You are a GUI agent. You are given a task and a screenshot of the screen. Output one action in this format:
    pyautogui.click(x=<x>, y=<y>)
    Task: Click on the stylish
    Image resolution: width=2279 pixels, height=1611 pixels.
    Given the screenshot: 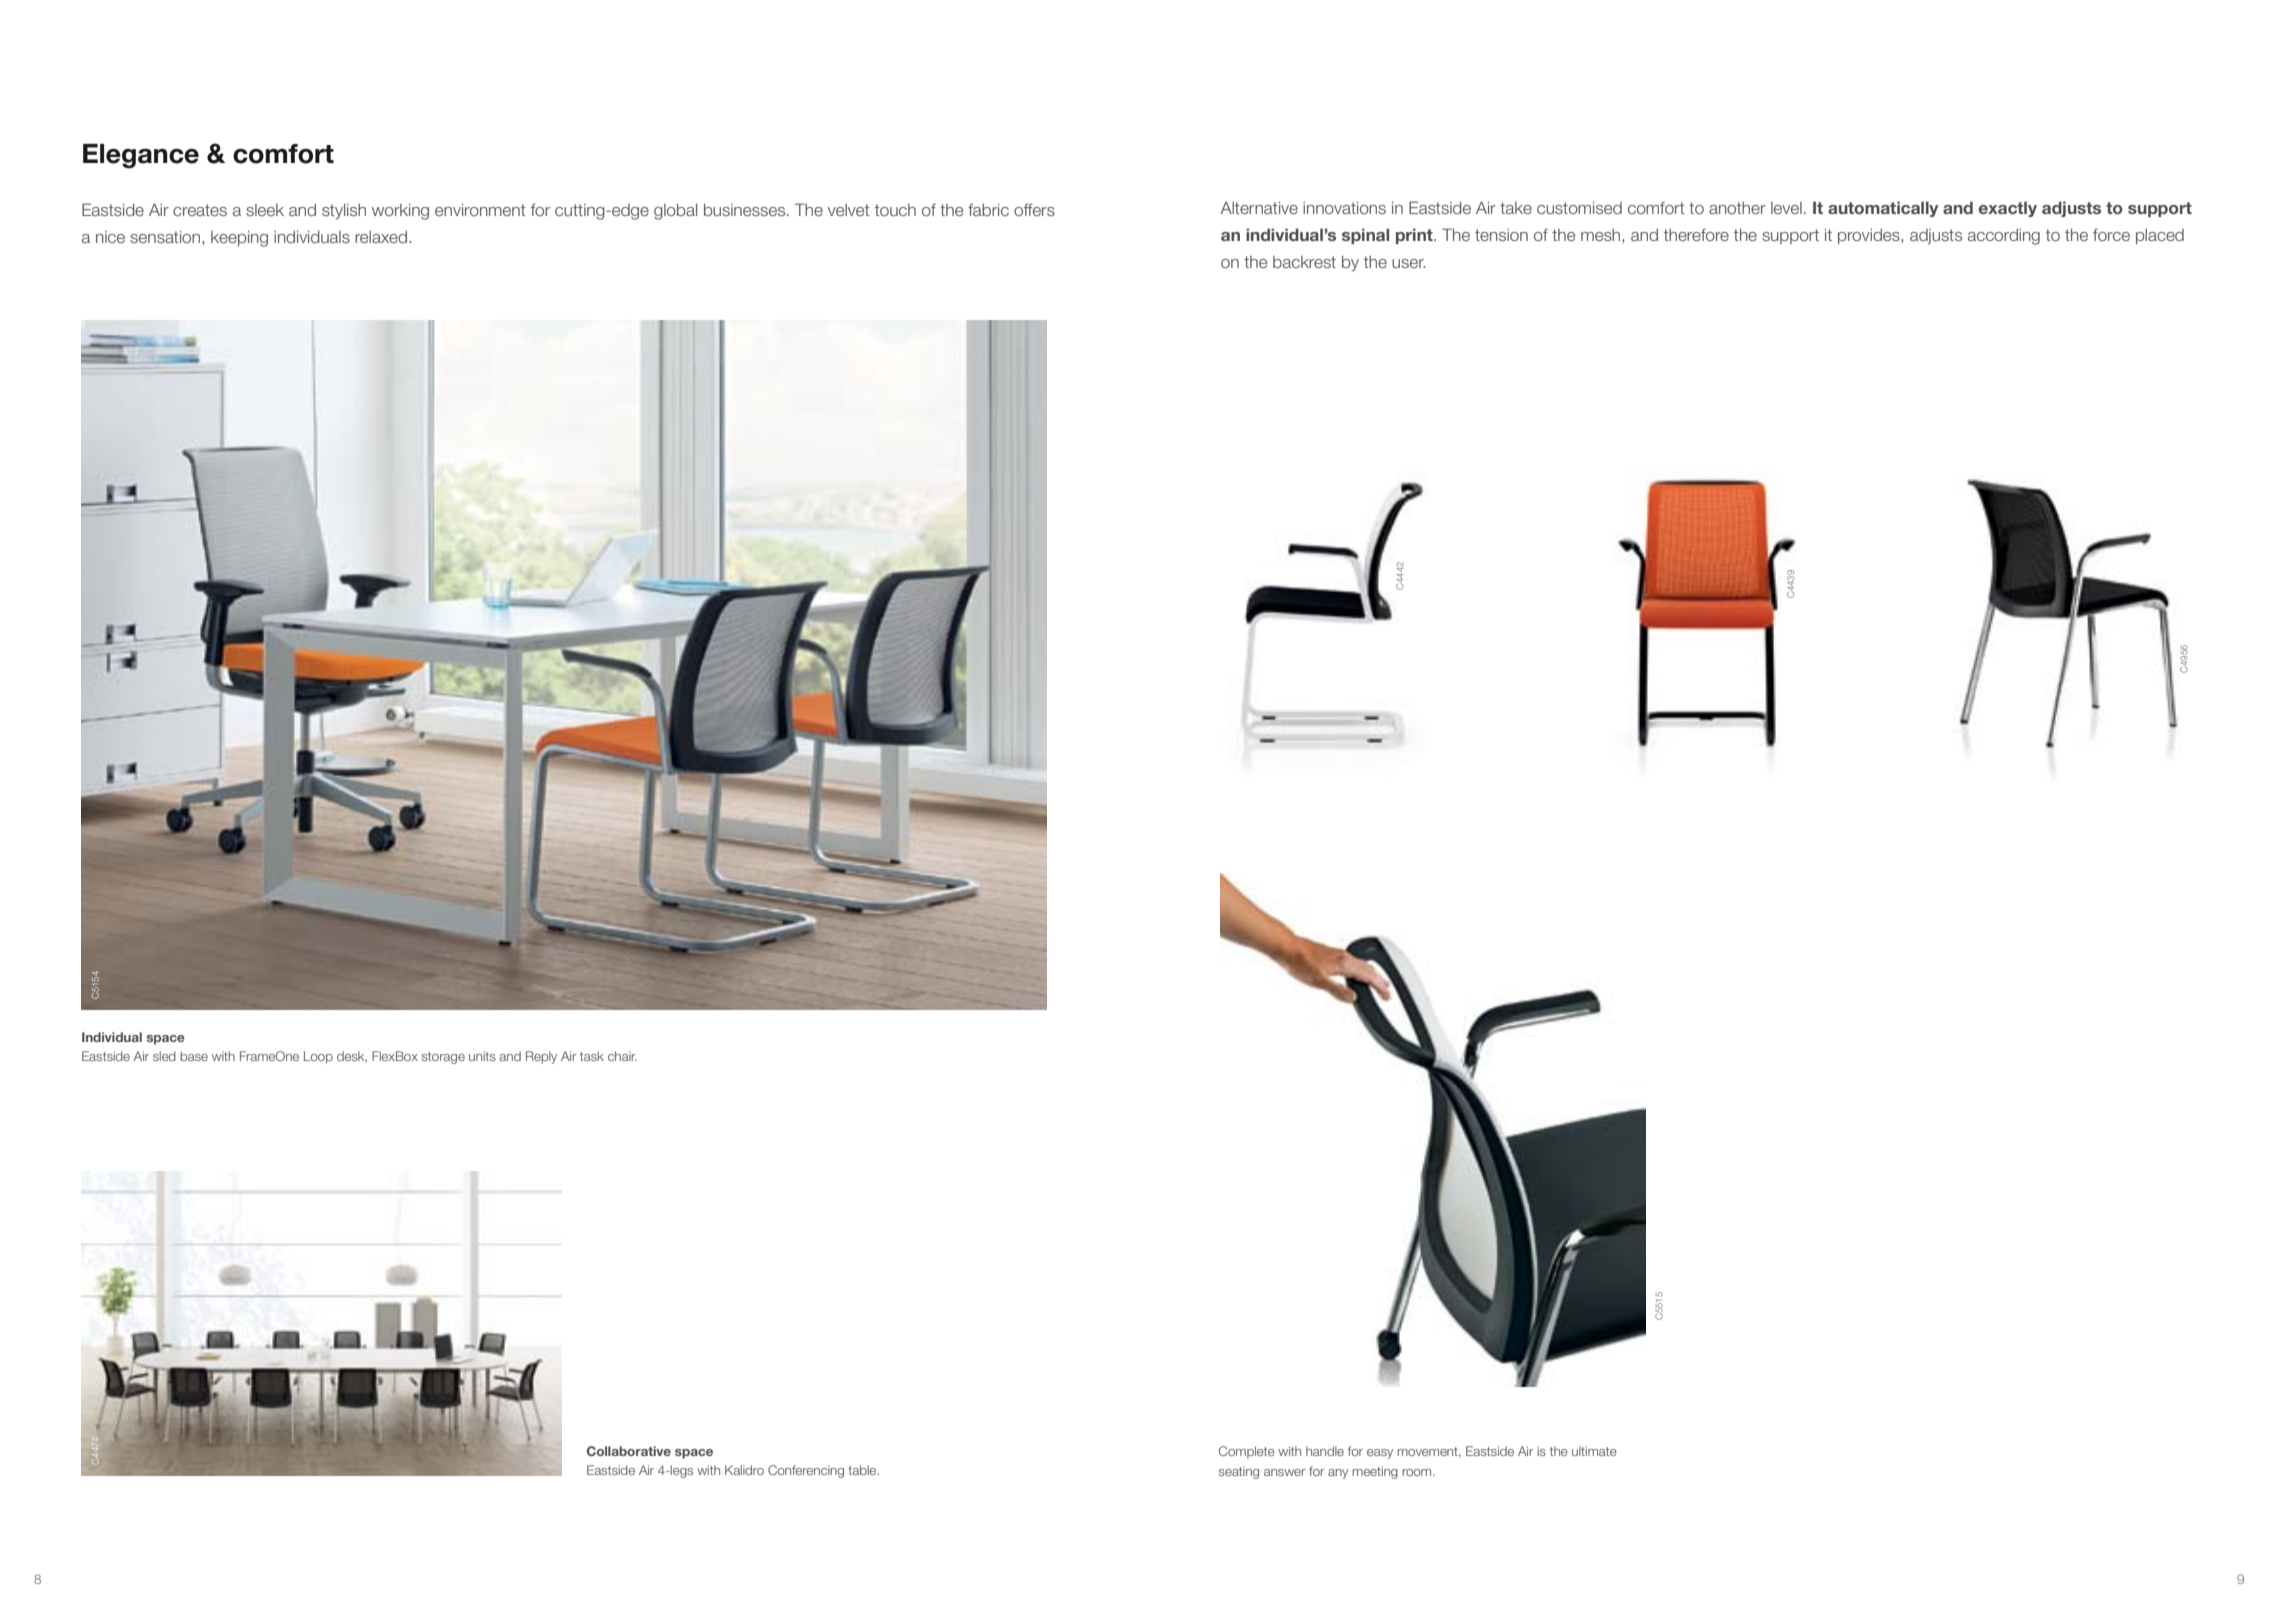 What is the action you would take?
    pyautogui.click(x=344, y=211)
